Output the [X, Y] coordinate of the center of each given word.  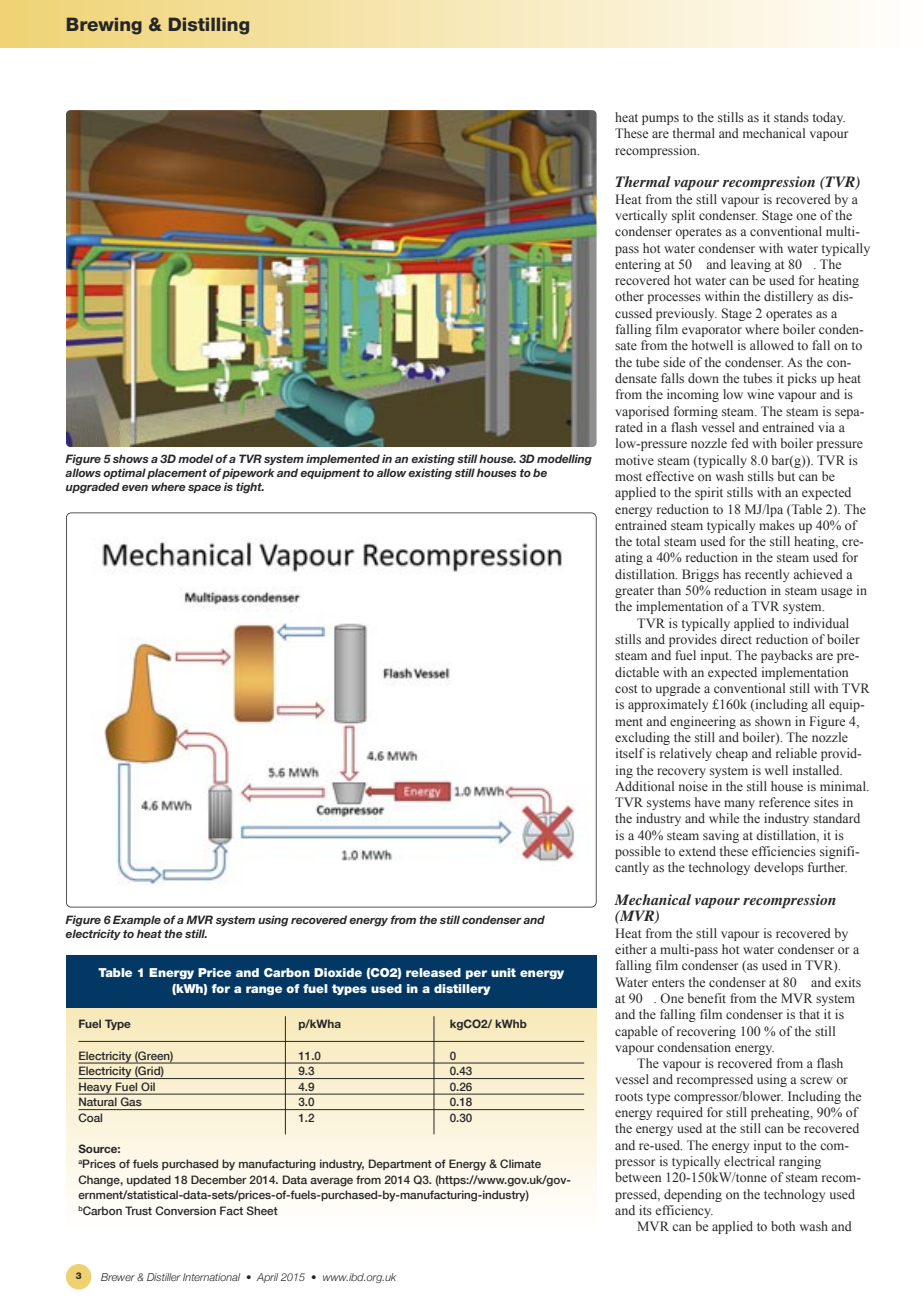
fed [740, 443]
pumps [660, 120]
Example [137, 920]
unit [503, 972]
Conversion [185, 1210]
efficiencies [784, 851]
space [204, 489]
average [331, 1182]
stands [791, 117]
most [628, 477]
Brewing [104, 26]
